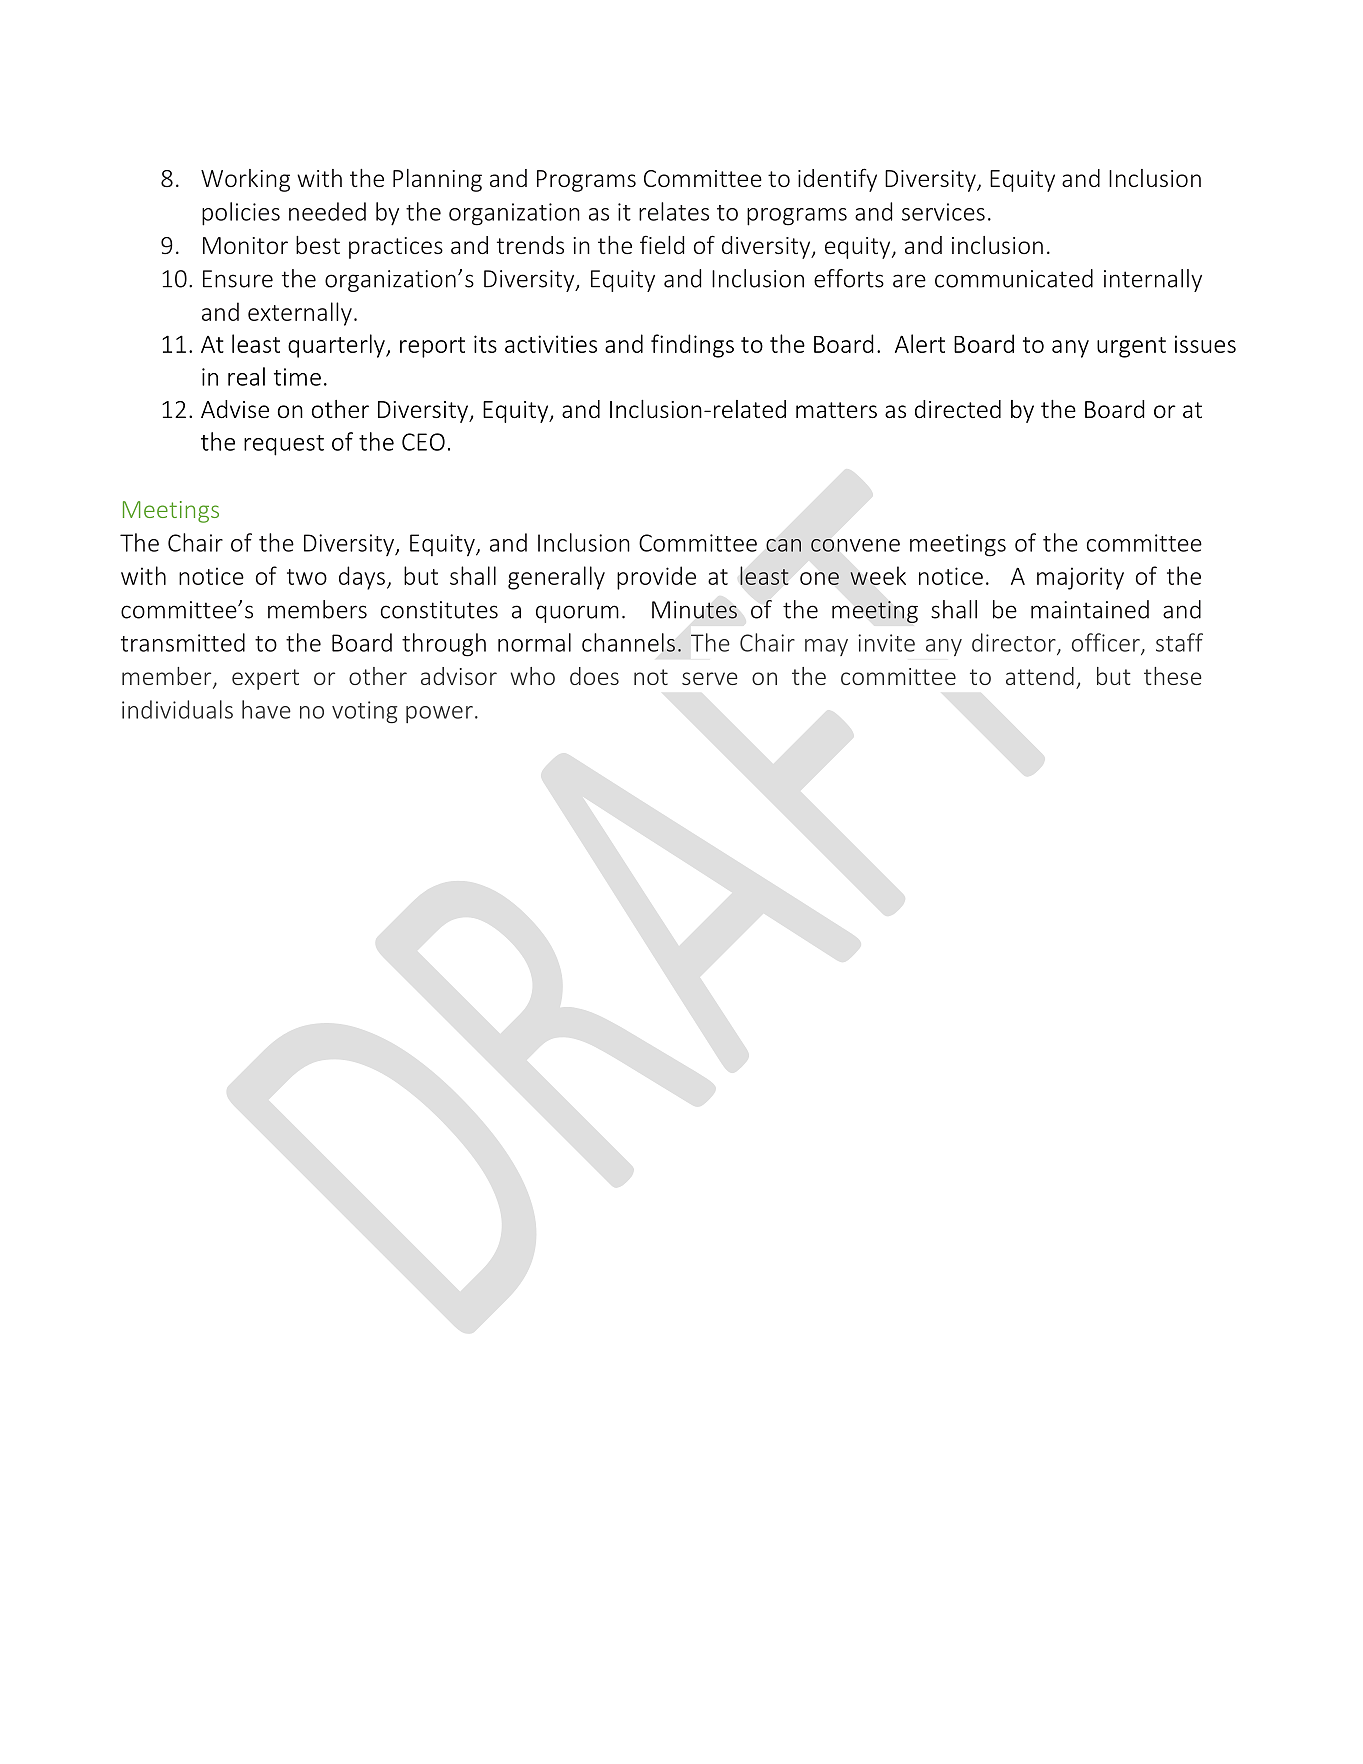  What do you see at coordinates (327, 211) in the document?
I see `needed` at bounding box center [327, 211].
